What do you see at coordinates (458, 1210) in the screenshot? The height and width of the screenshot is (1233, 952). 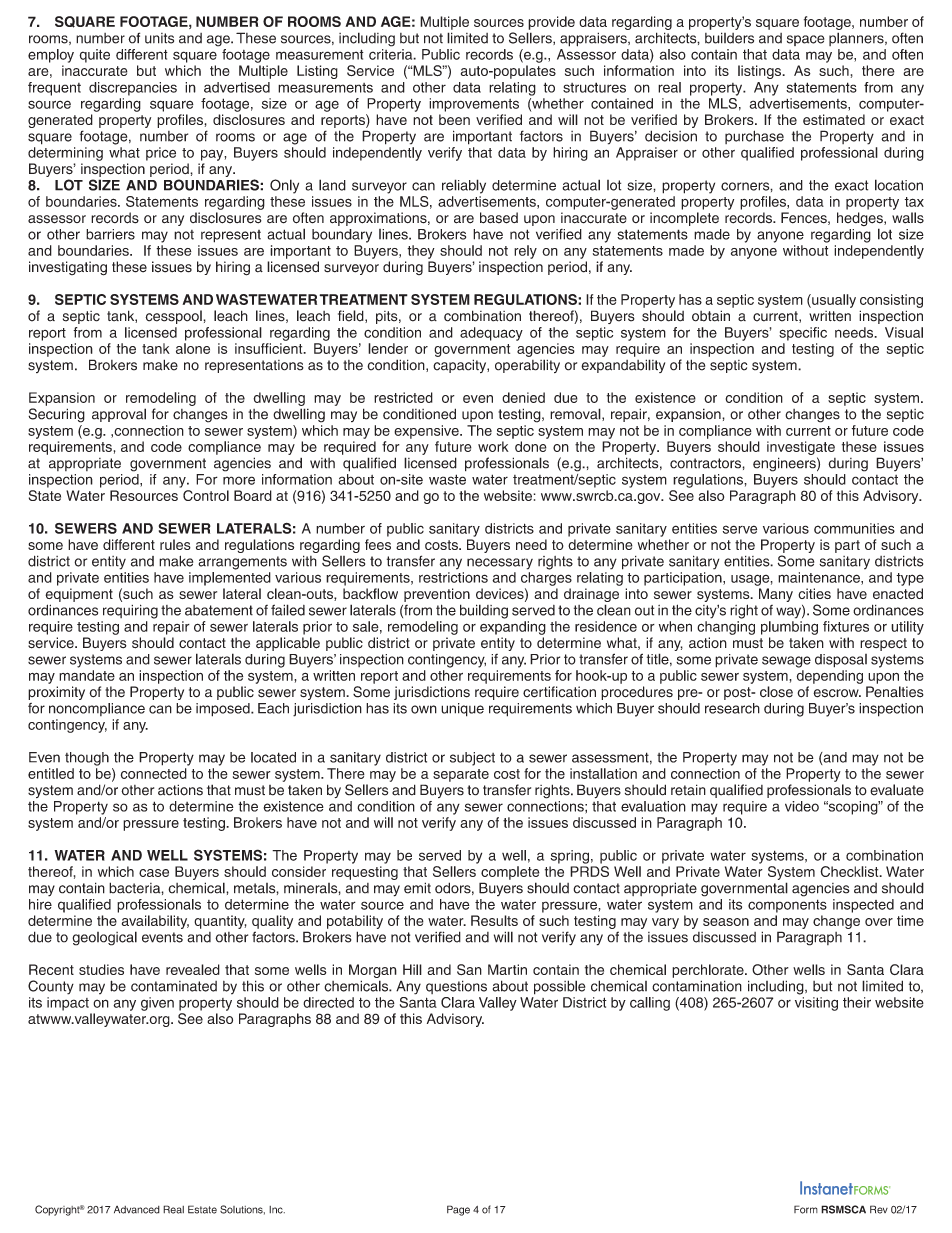 I see `Page` at bounding box center [458, 1210].
